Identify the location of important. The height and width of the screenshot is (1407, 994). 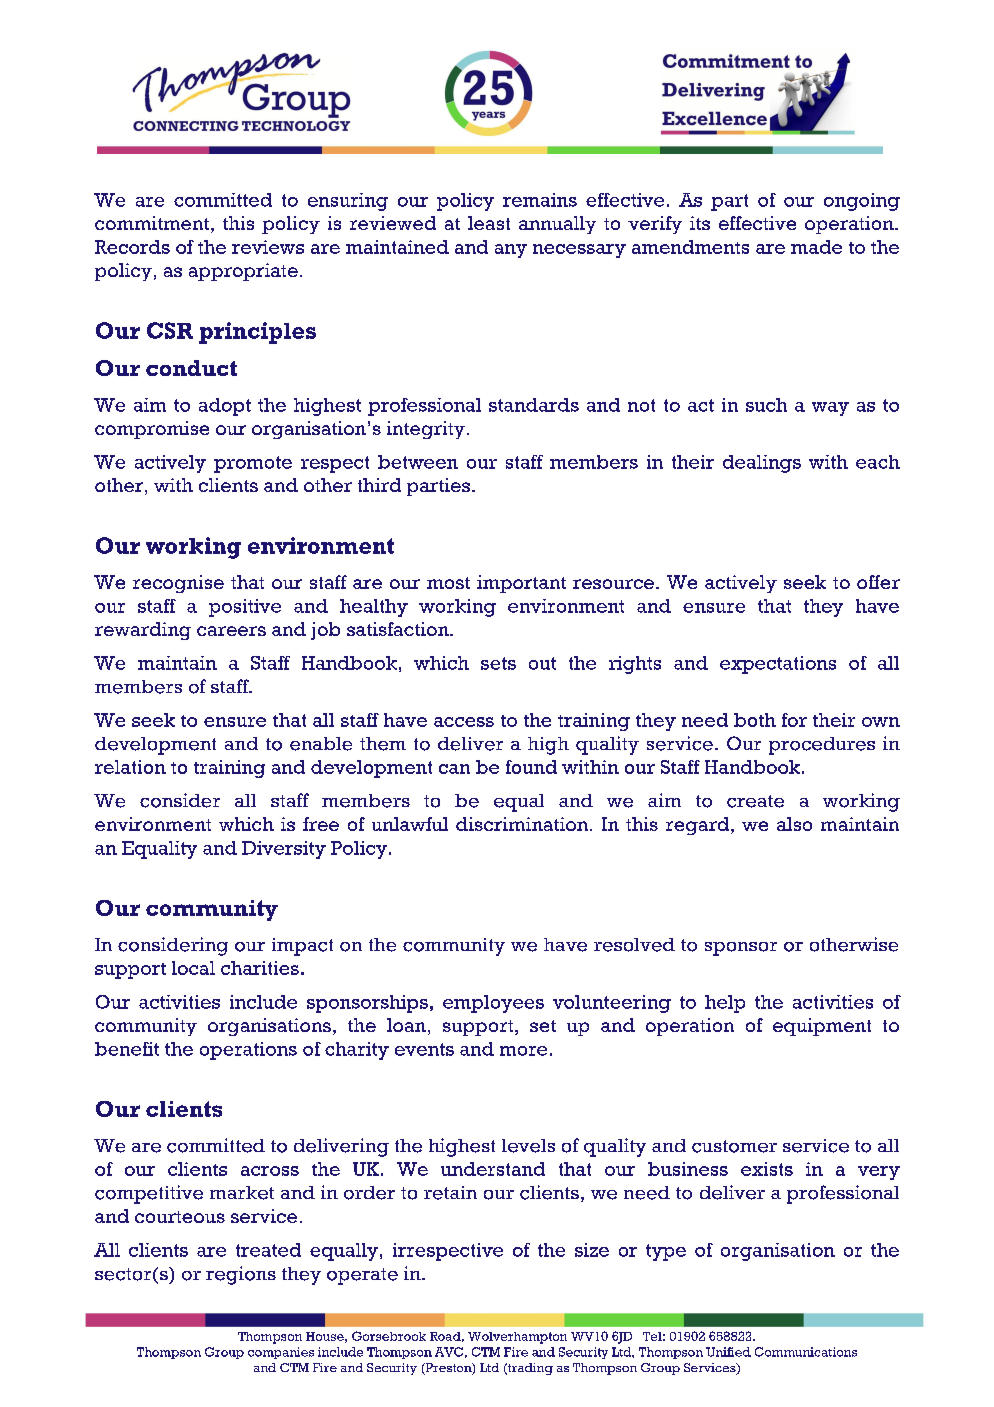
(521, 584).
